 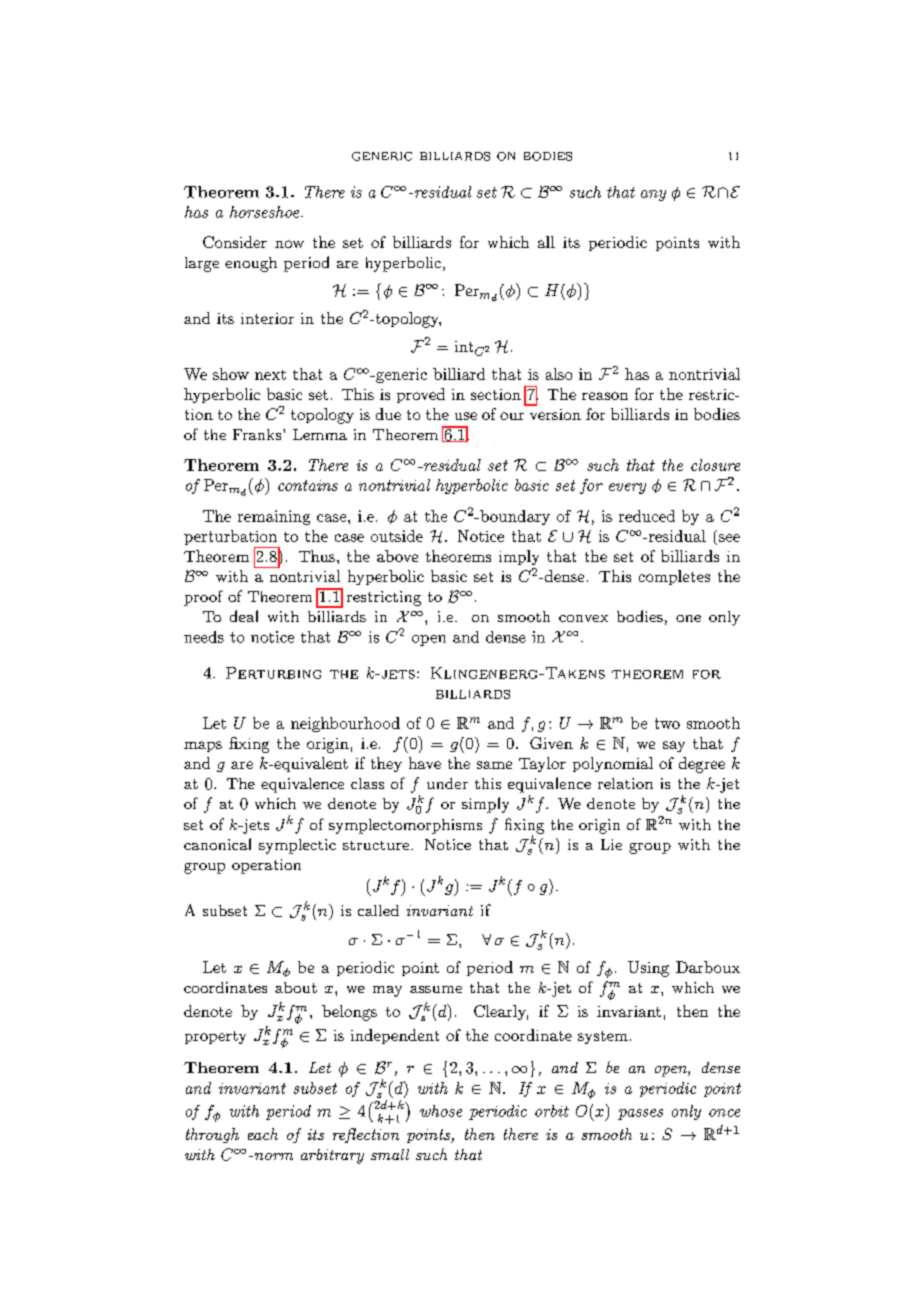 What do you see at coordinates (653, 195) in the page?
I see `any` at bounding box center [653, 195].
